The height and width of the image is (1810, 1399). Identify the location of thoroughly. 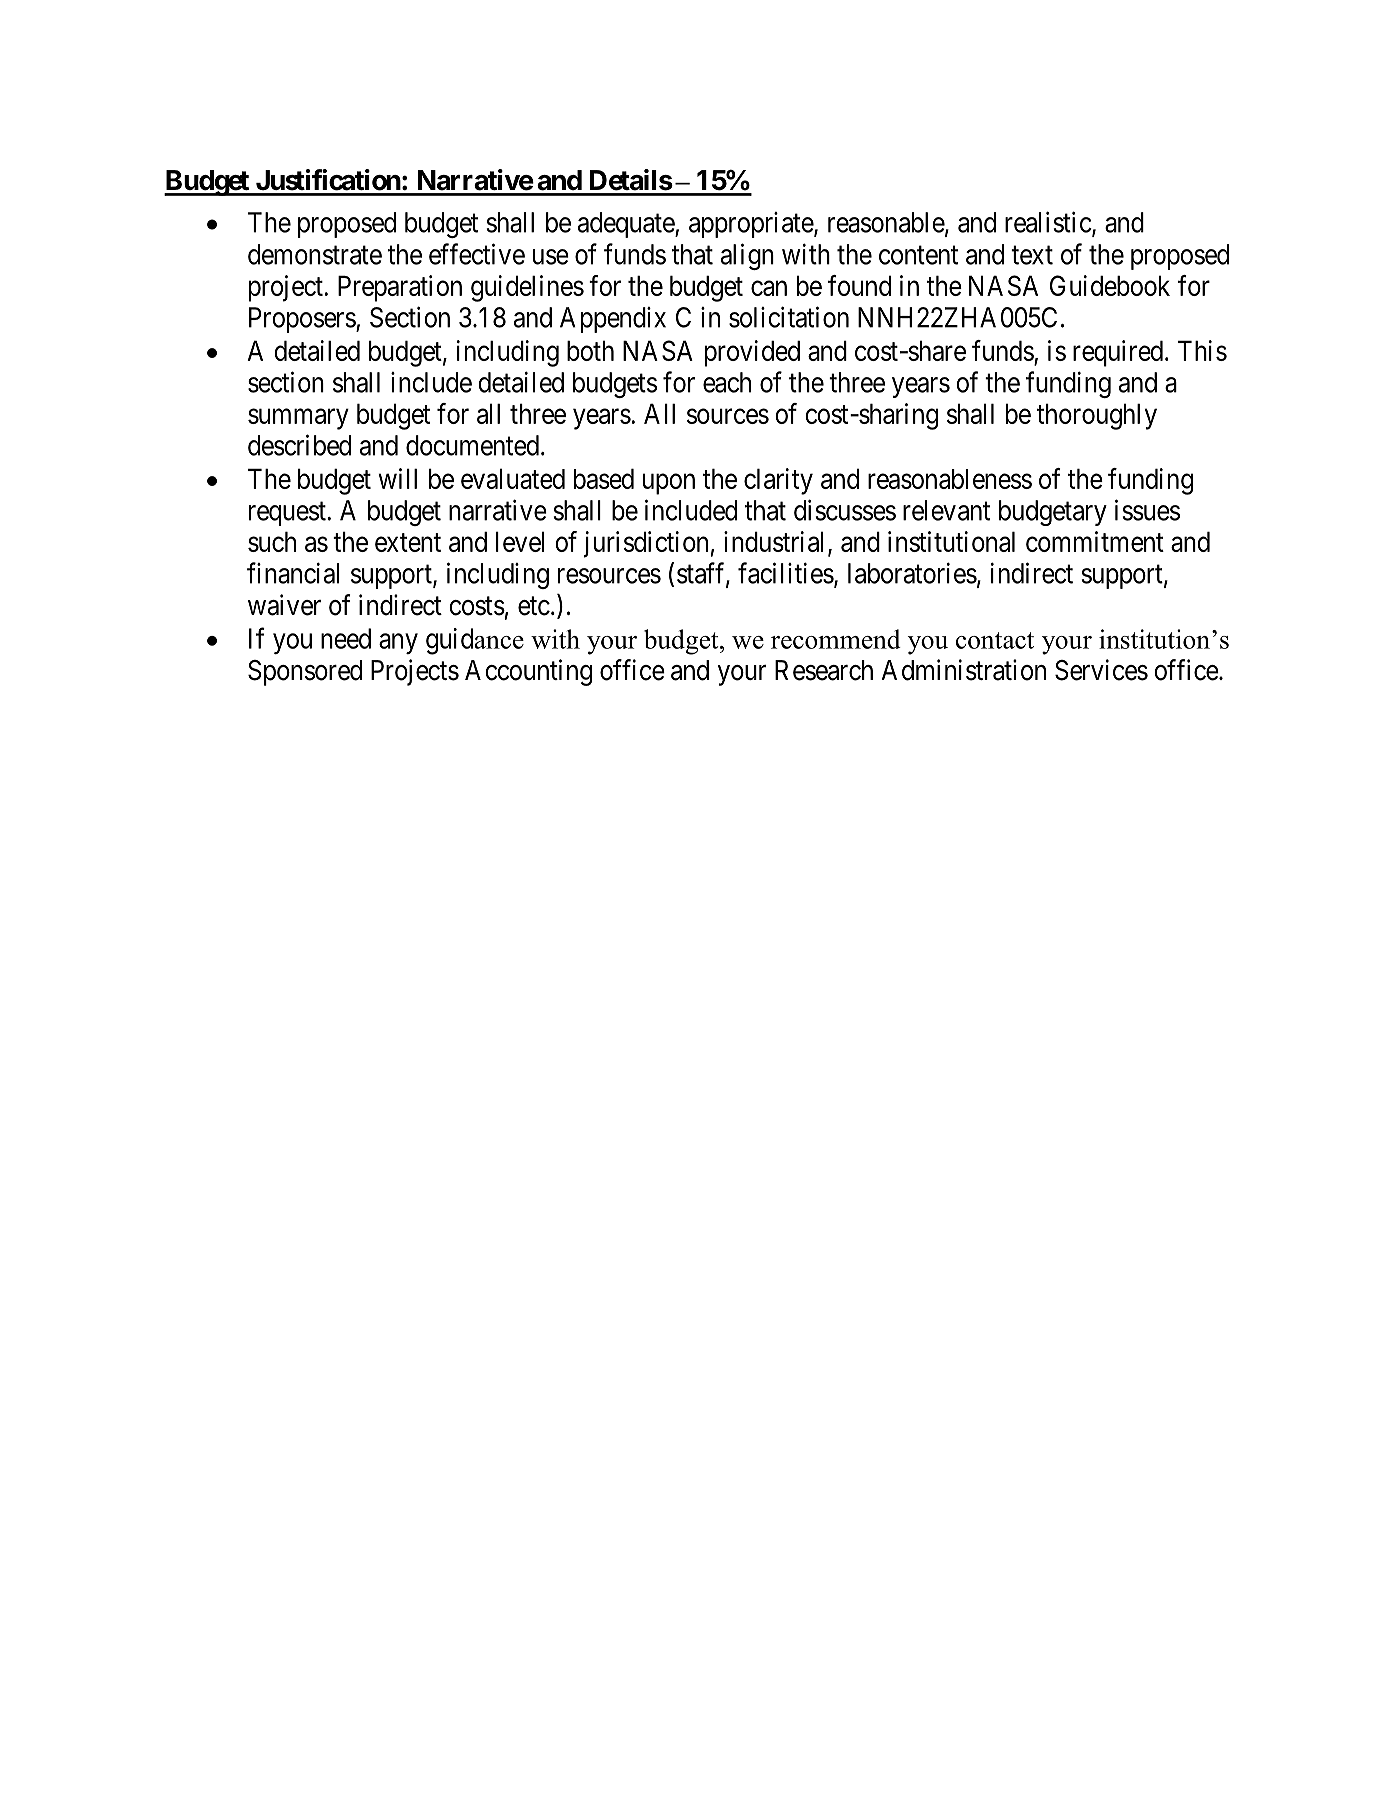
(1097, 416).
